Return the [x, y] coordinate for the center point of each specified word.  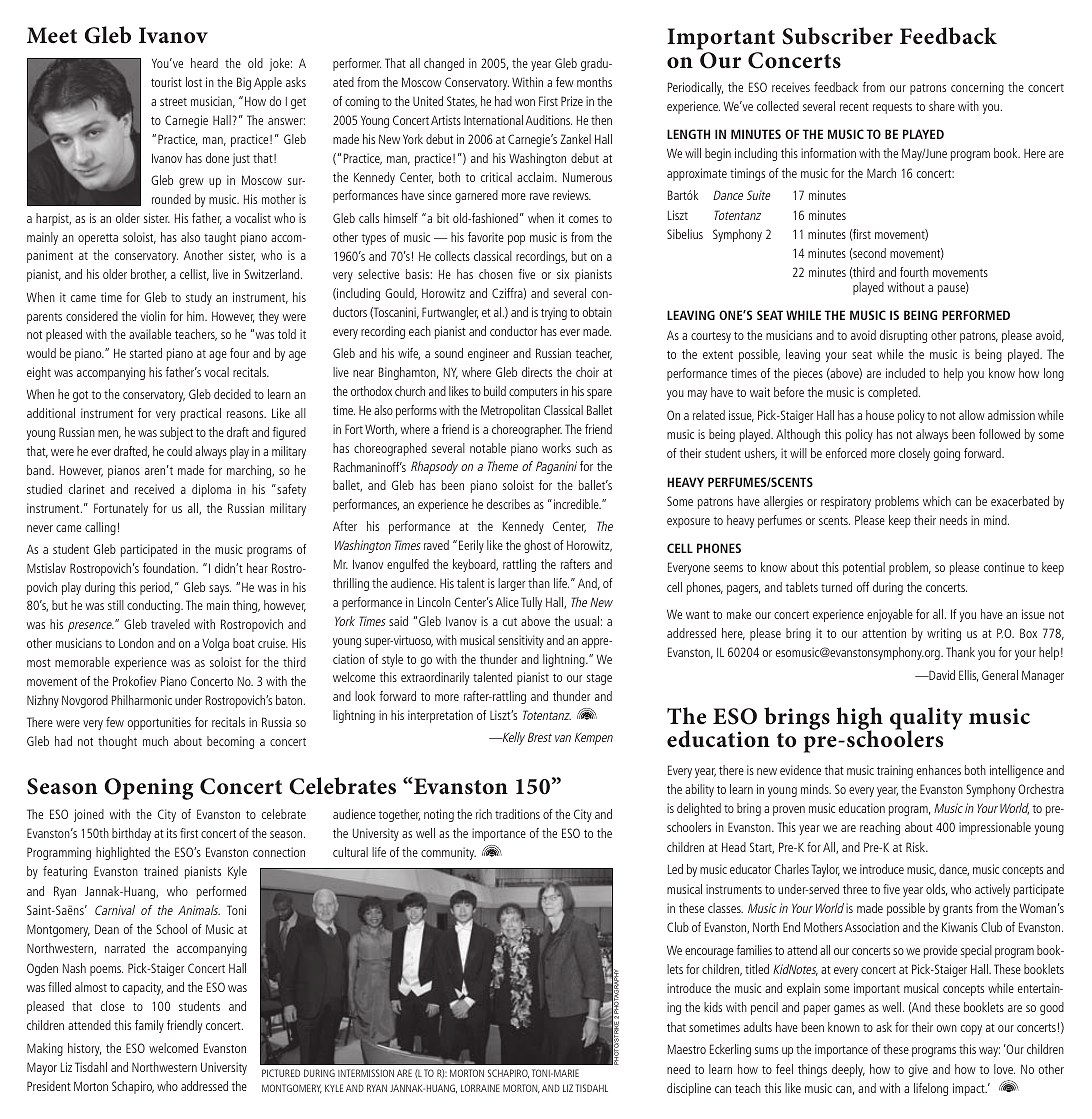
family [149, 1026]
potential [864, 568]
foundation [170, 568]
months [594, 82]
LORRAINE [480, 1088]
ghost [537, 546]
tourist [166, 82]
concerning [977, 88]
